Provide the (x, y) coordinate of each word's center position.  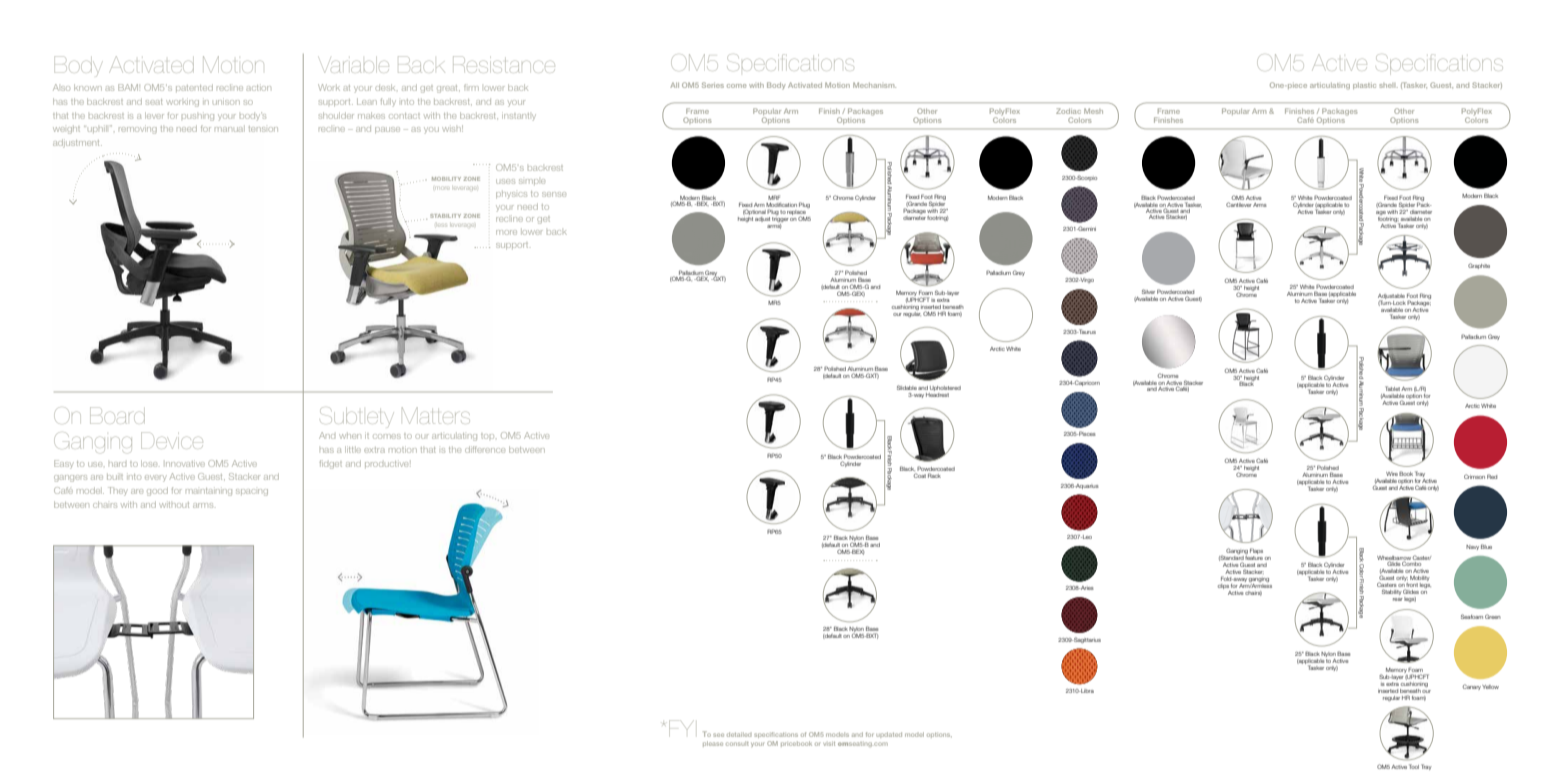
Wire (1392, 474)
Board (117, 415)
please (713, 744)
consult (737, 743)
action (258, 88)
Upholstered (945, 388)
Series (713, 85)
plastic (1364, 86)
